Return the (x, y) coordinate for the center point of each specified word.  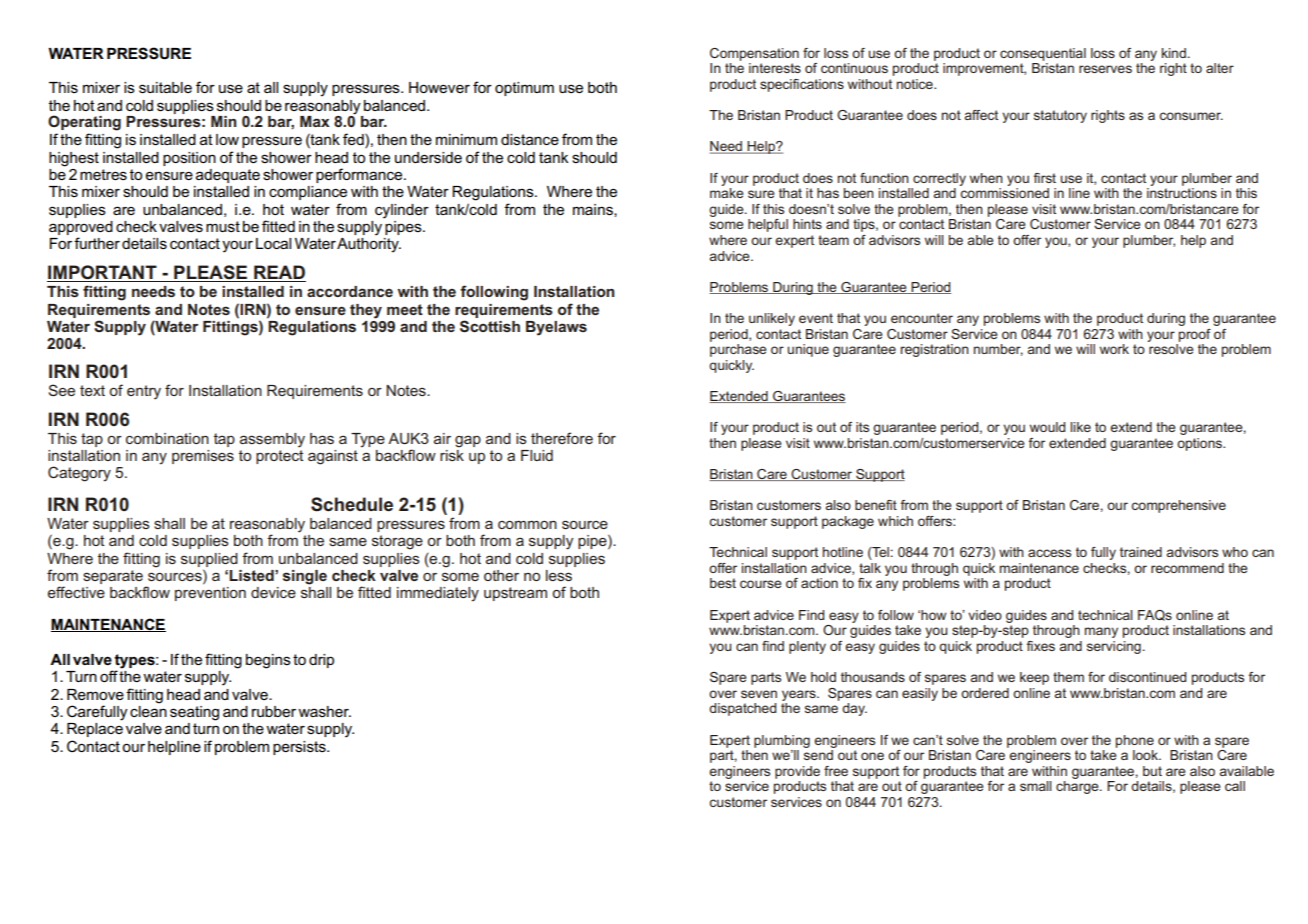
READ (279, 273)
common (527, 524)
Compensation (754, 54)
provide (797, 772)
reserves (1105, 69)
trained (1141, 552)
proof (1195, 335)
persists (300, 748)
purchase (738, 350)
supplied (209, 560)
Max (315, 121)
